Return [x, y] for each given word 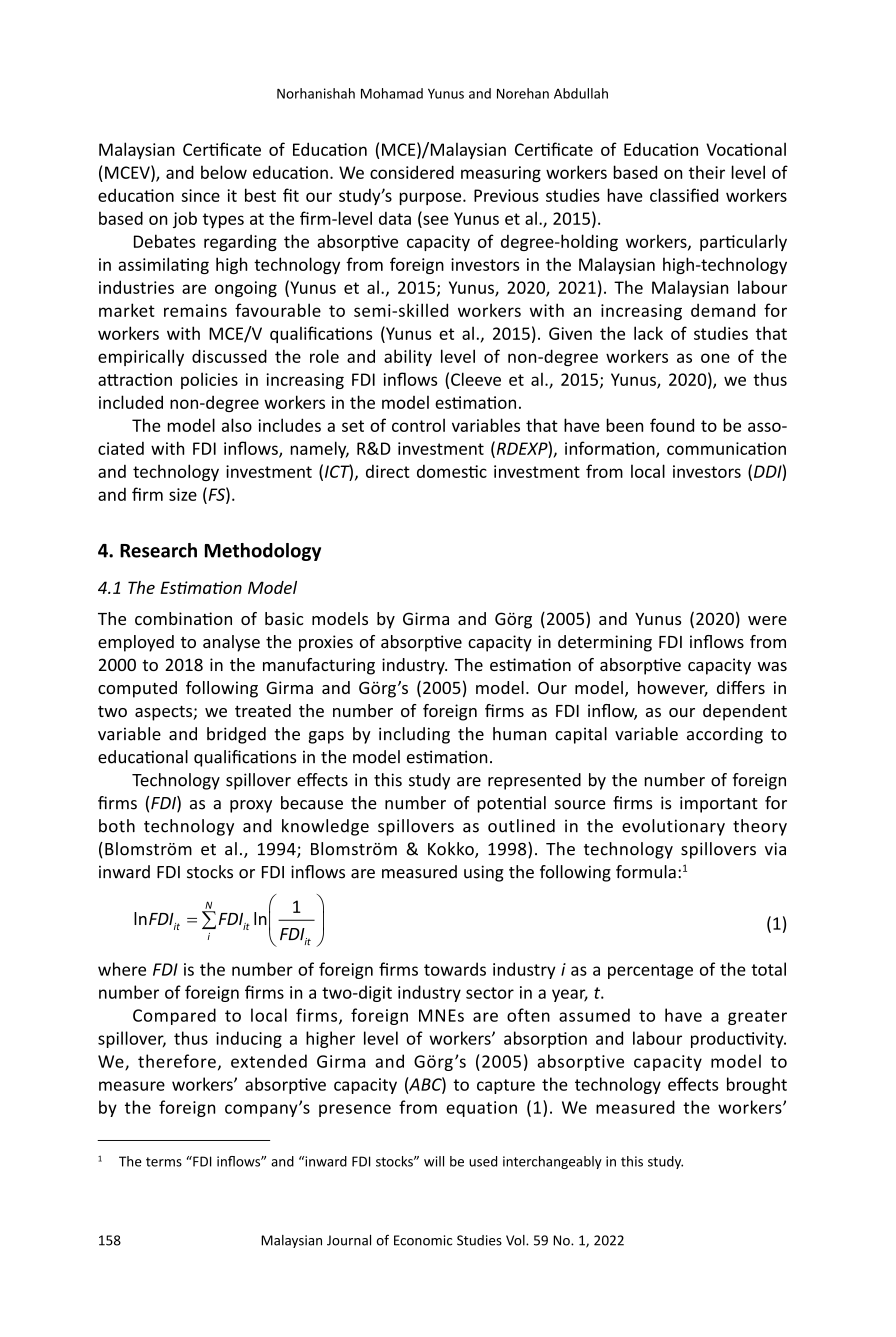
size [183, 494]
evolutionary [673, 827]
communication [726, 448]
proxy [251, 806]
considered [412, 172]
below [224, 172]
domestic [452, 471]
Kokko [452, 850]
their [707, 172]
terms [164, 1162]
